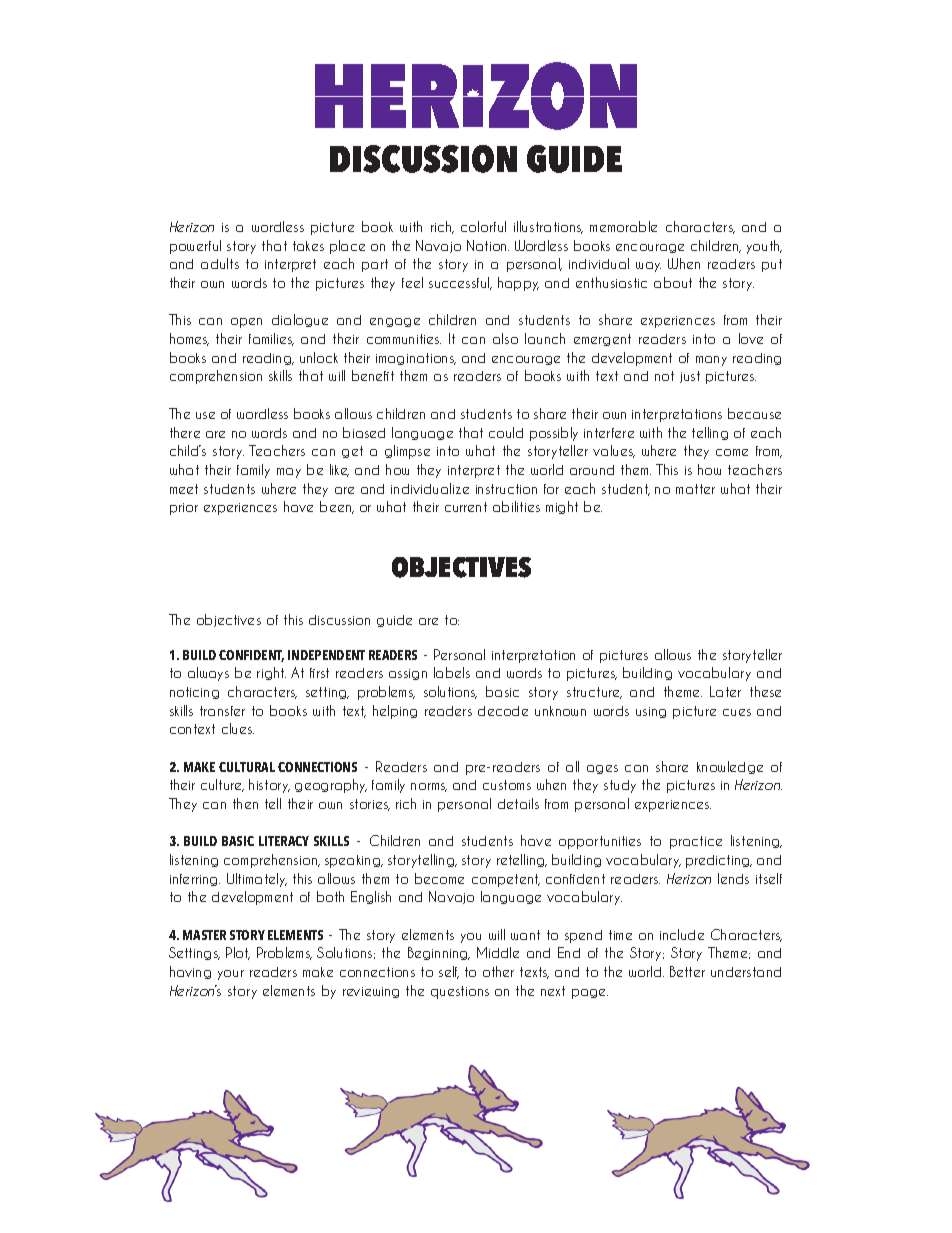 The height and width of the screenshot is (1233, 952). I want to click on Later, so click(725, 691).
